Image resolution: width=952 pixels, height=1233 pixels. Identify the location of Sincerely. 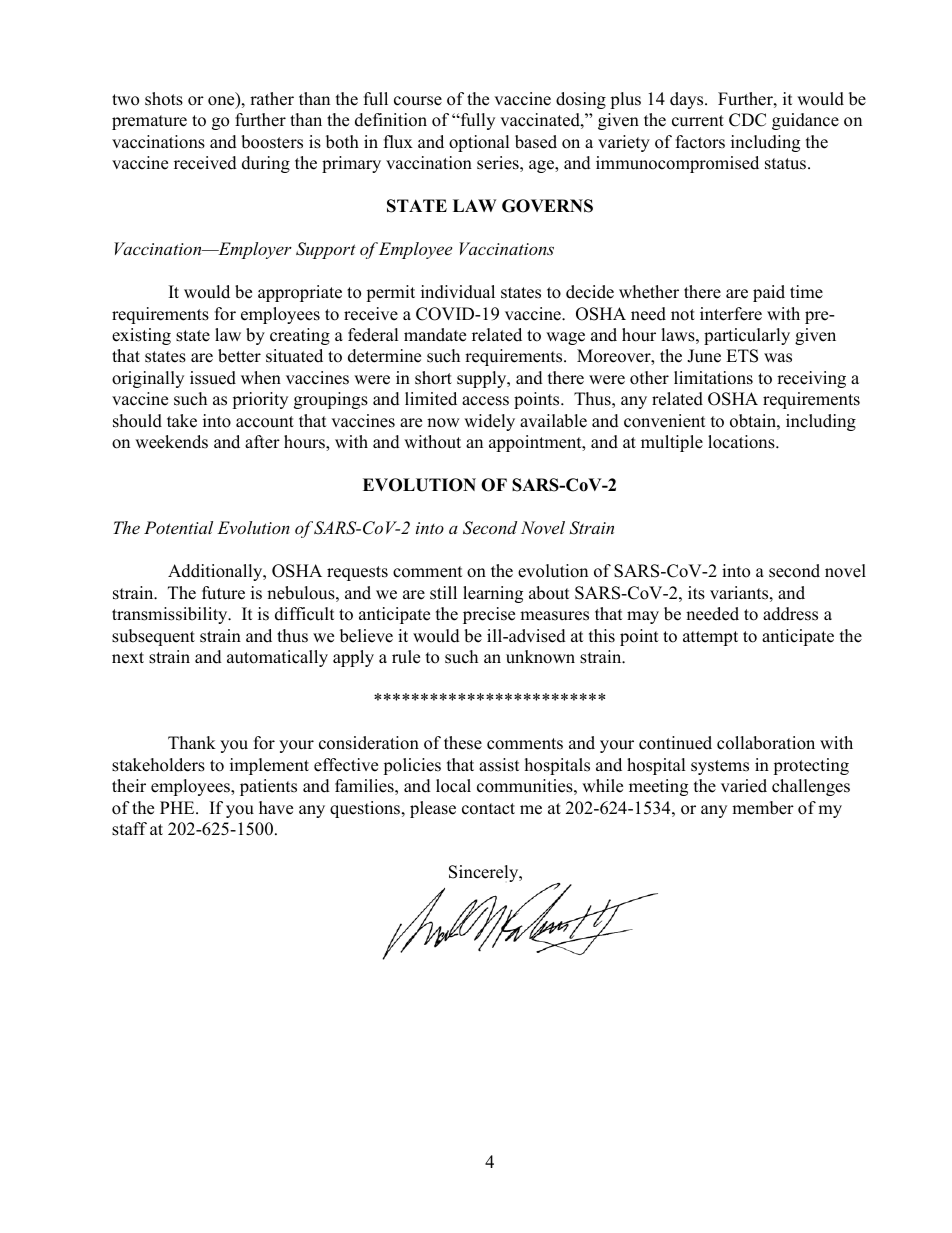
(485, 873).
